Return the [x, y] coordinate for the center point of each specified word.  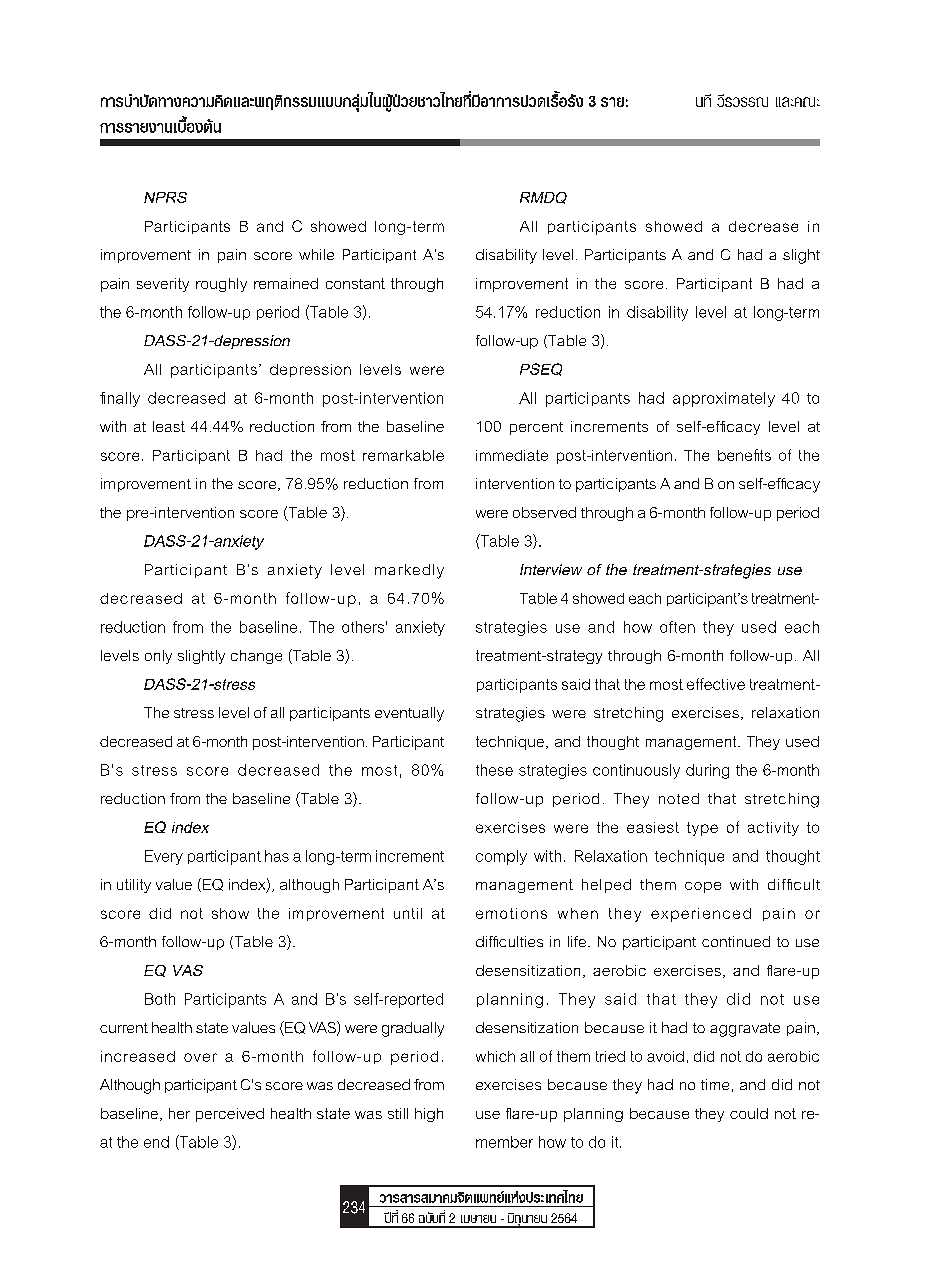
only [158, 657]
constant [355, 283]
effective [716, 684]
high [429, 1115]
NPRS [165, 197]
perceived [230, 1115]
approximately [724, 399]
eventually [409, 714]
